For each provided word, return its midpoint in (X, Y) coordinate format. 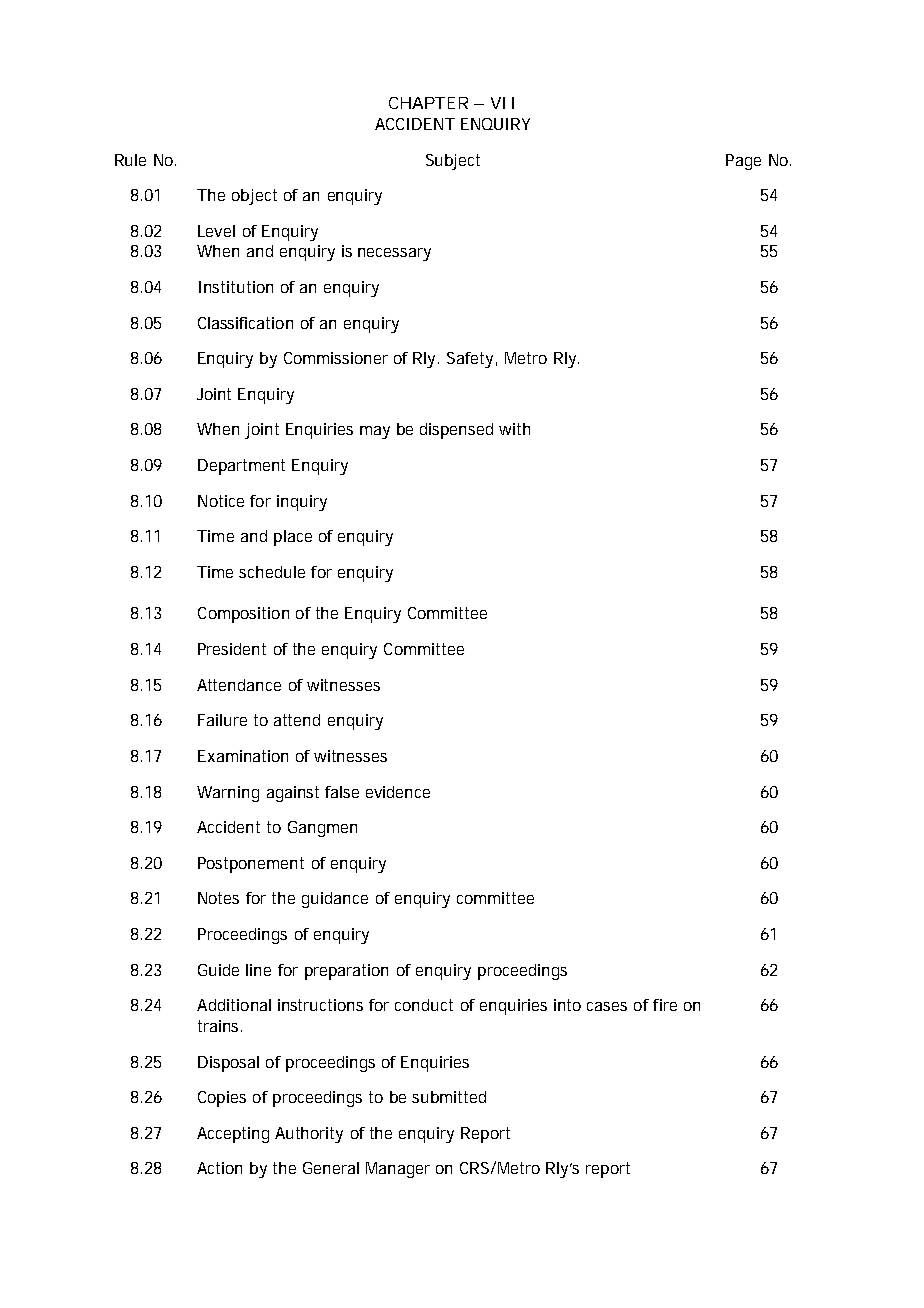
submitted (449, 1097)
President (232, 649)
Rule (130, 160)
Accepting (233, 1135)
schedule (272, 572)
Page (743, 162)
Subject (453, 162)
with (514, 429)
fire (665, 1005)
